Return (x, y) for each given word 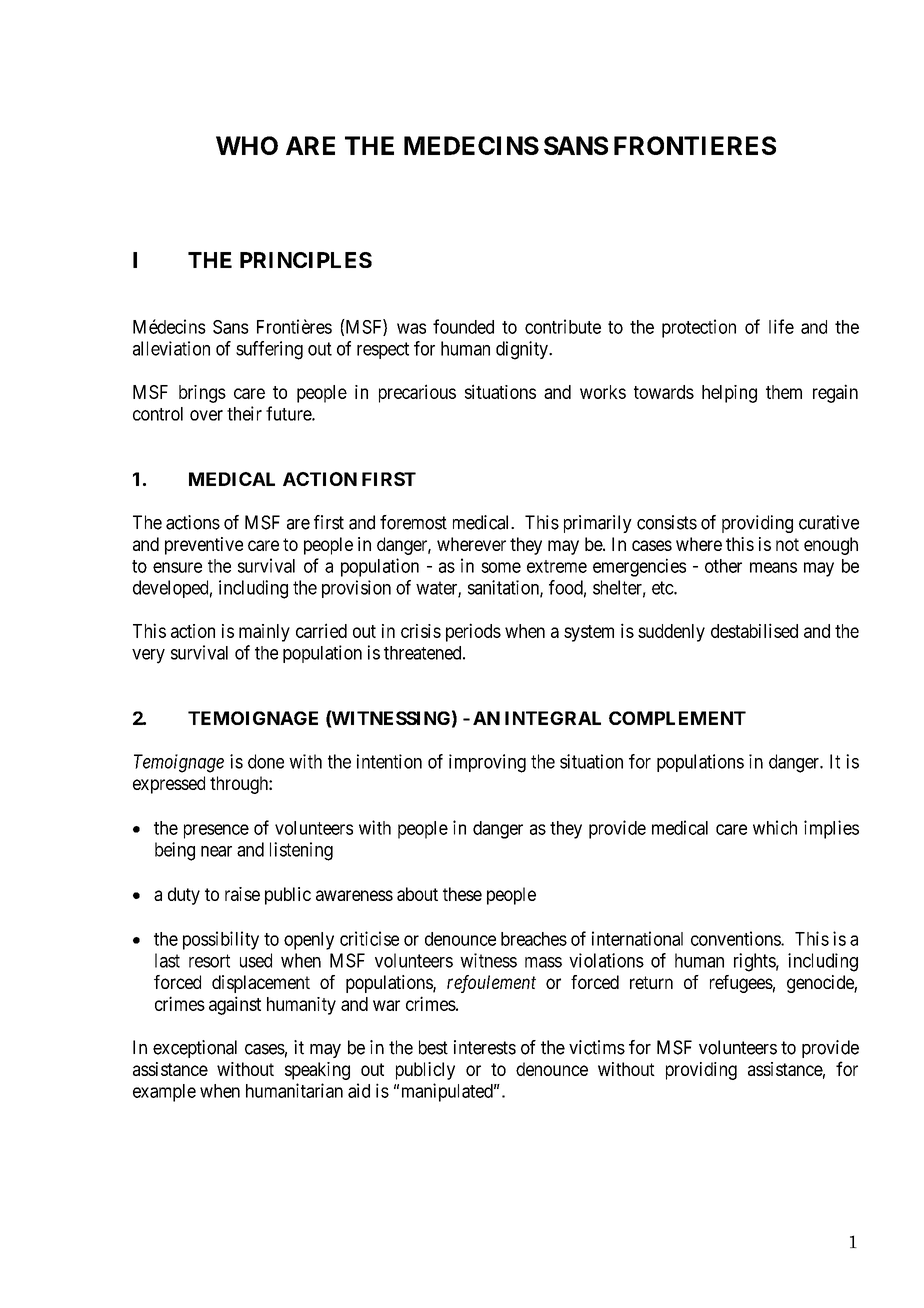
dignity (523, 350)
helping (729, 394)
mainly (264, 633)
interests (485, 1047)
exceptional (195, 1049)
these (462, 894)
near (216, 851)
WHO (247, 145)
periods (473, 632)
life (781, 326)
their (244, 413)
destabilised (754, 630)
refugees (741, 984)
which (775, 827)
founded (463, 326)
